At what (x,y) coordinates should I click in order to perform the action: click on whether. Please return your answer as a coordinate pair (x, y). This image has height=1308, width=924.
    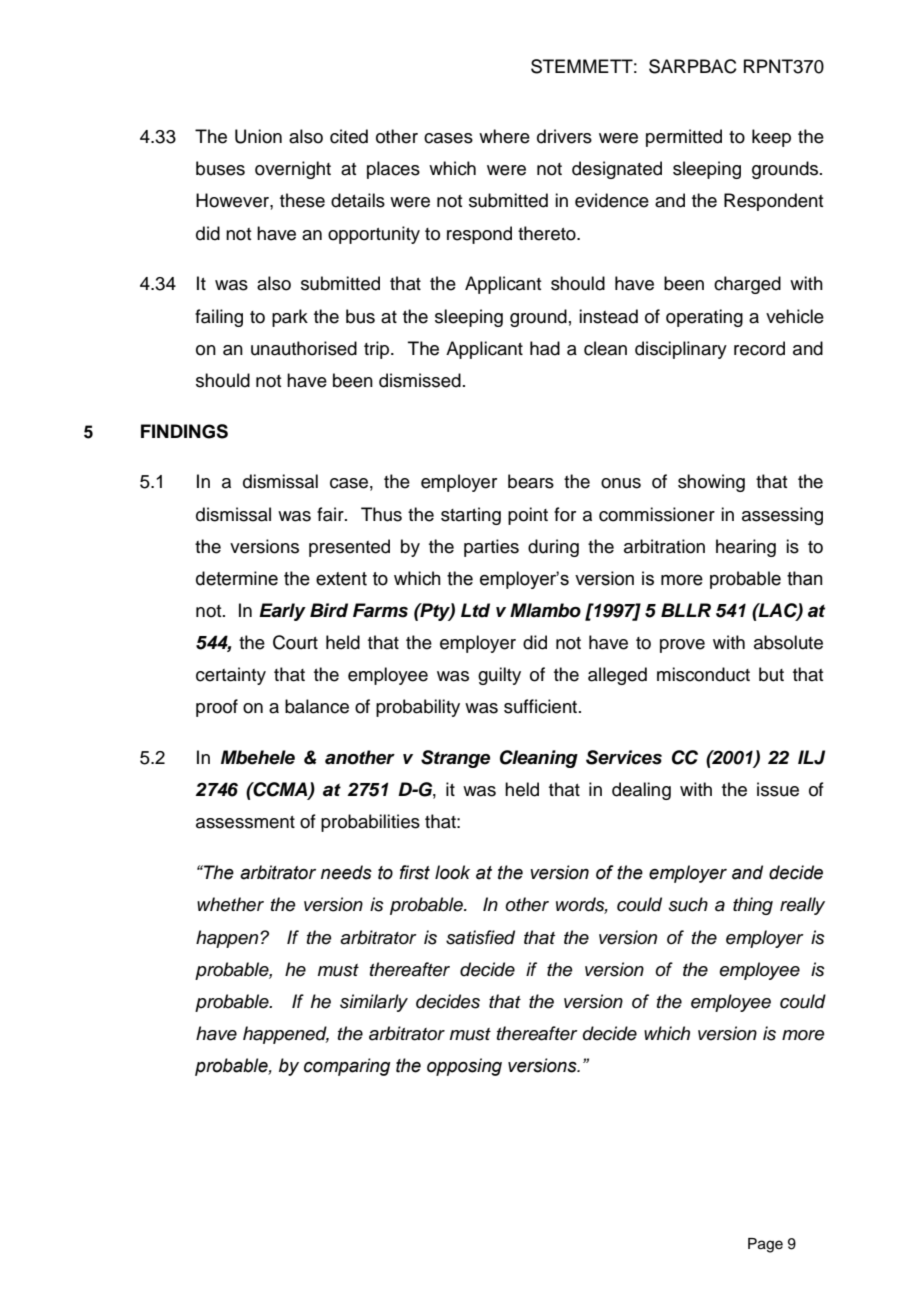
    Looking at the image, I should click on (230, 904).
